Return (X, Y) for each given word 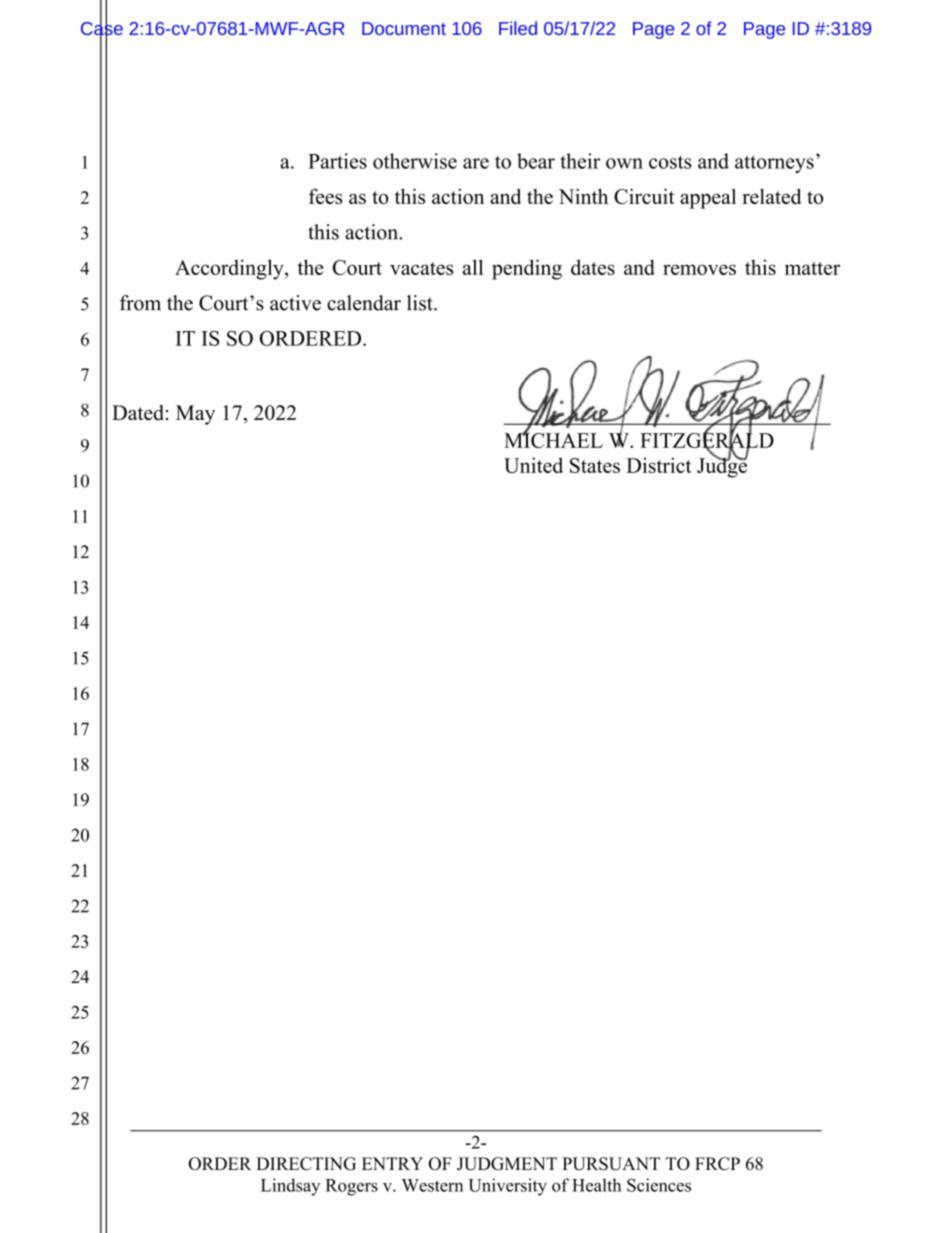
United (533, 465)
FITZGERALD (707, 440)
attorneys (774, 164)
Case (102, 28)
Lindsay (290, 1187)
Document (404, 28)
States (595, 465)
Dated (138, 413)
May (195, 415)
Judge (722, 466)
